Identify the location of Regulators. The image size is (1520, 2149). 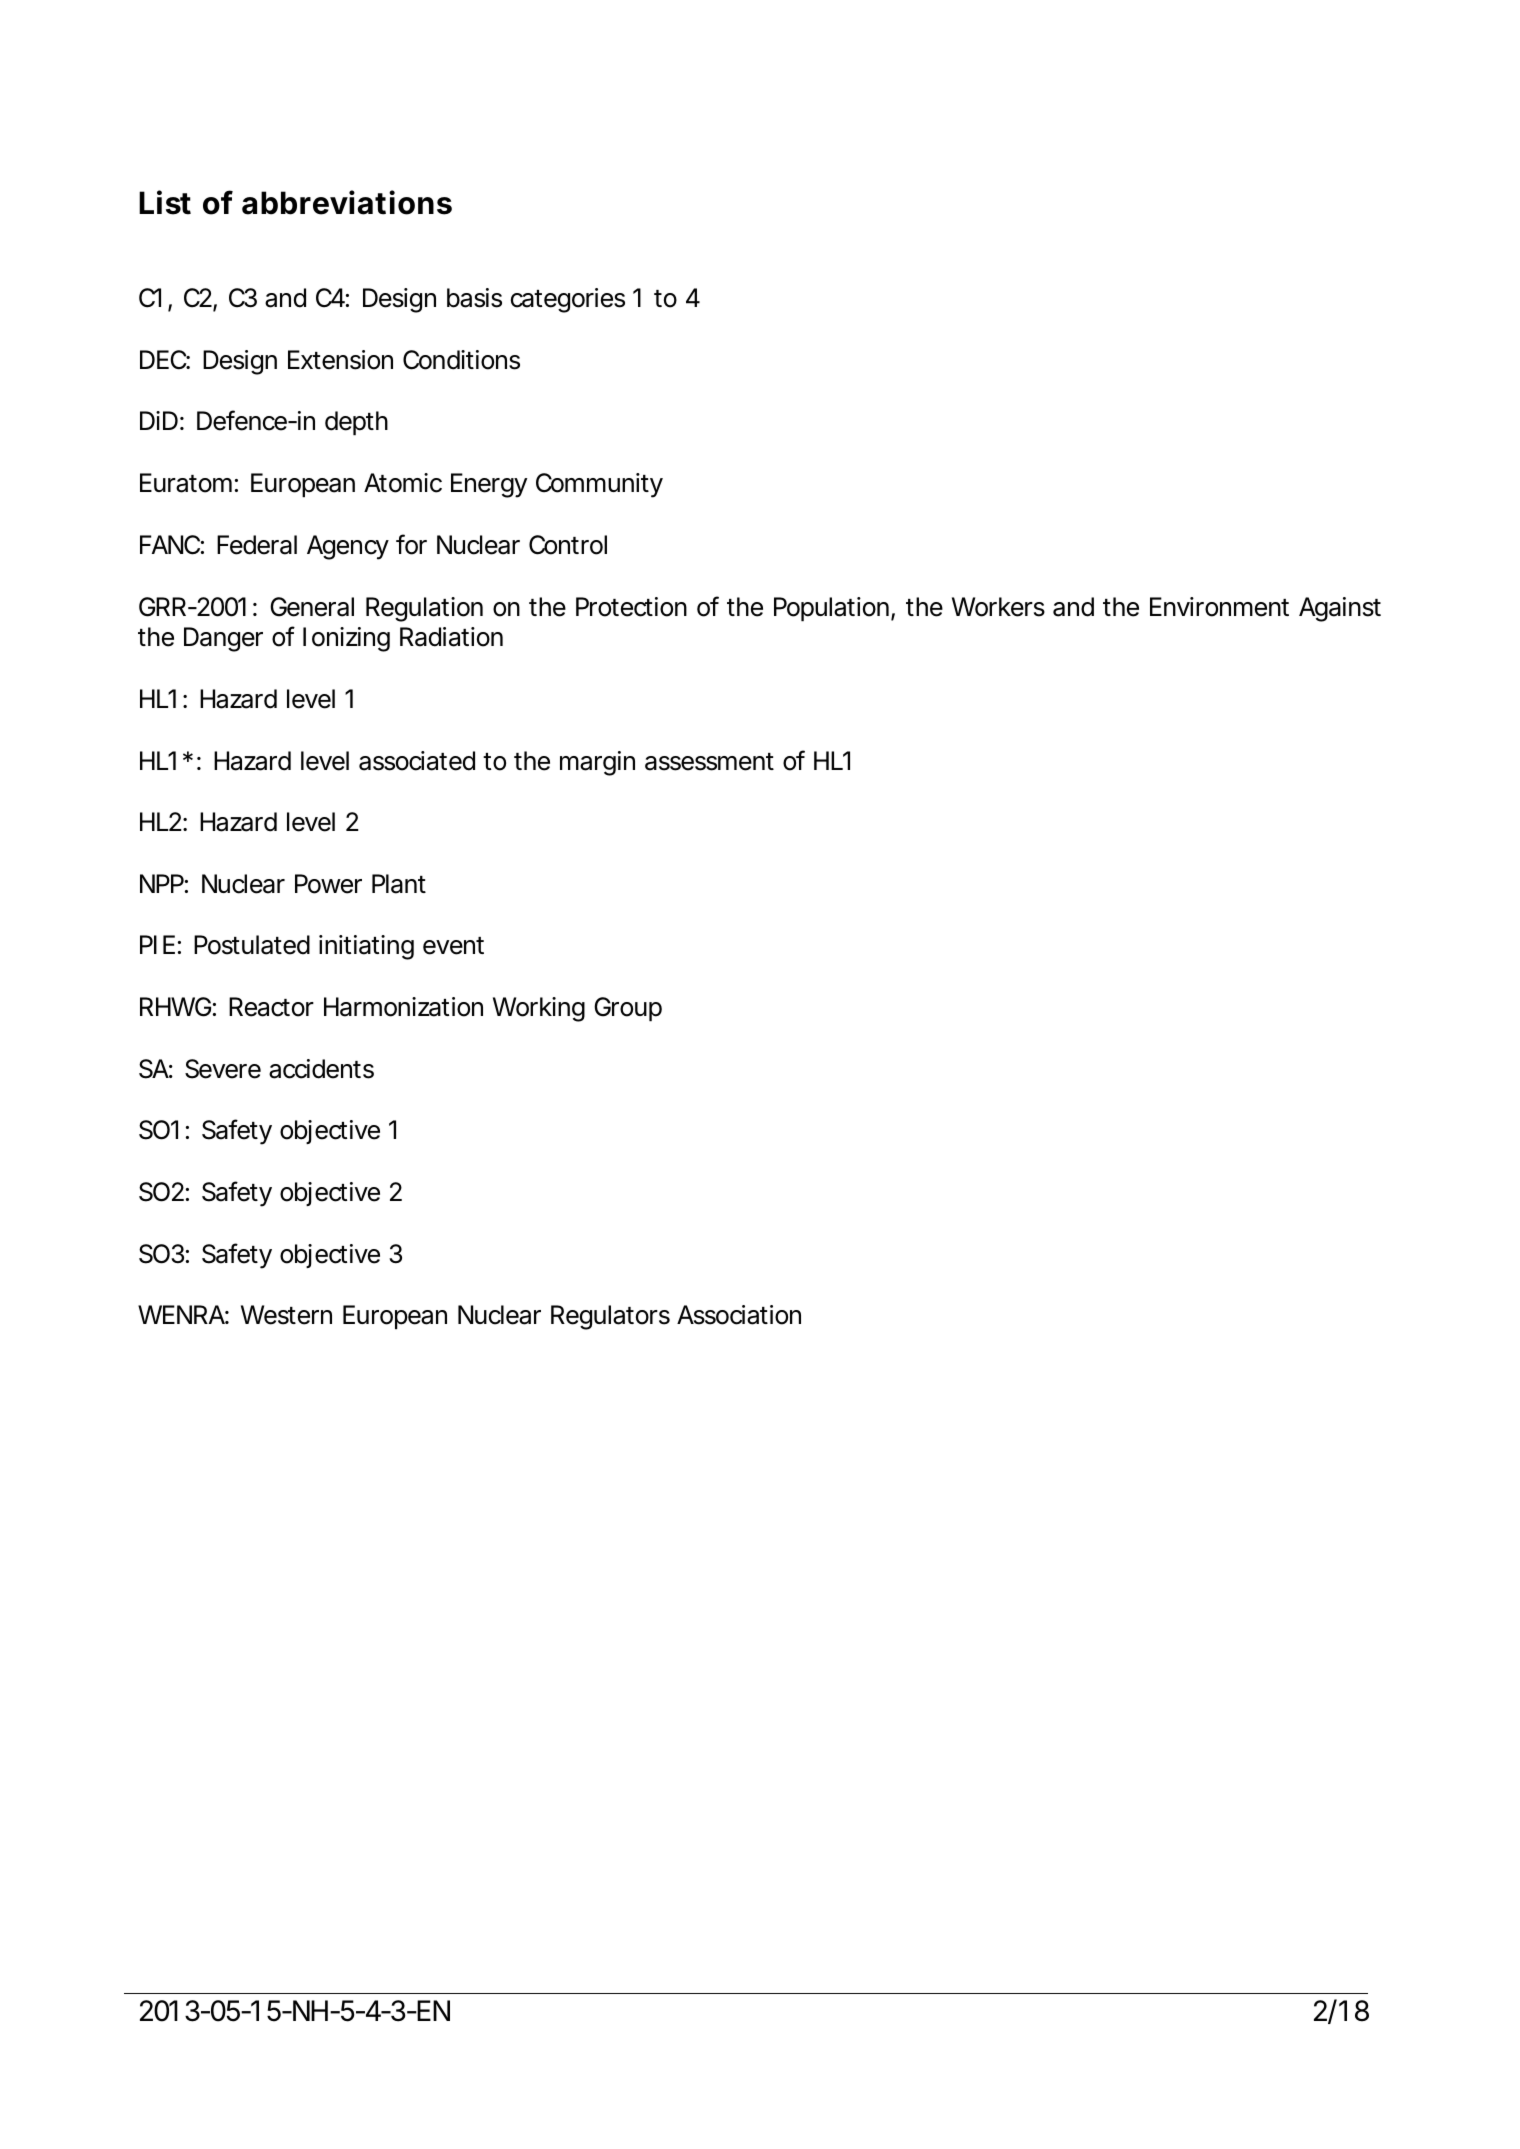
(610, 1317).
